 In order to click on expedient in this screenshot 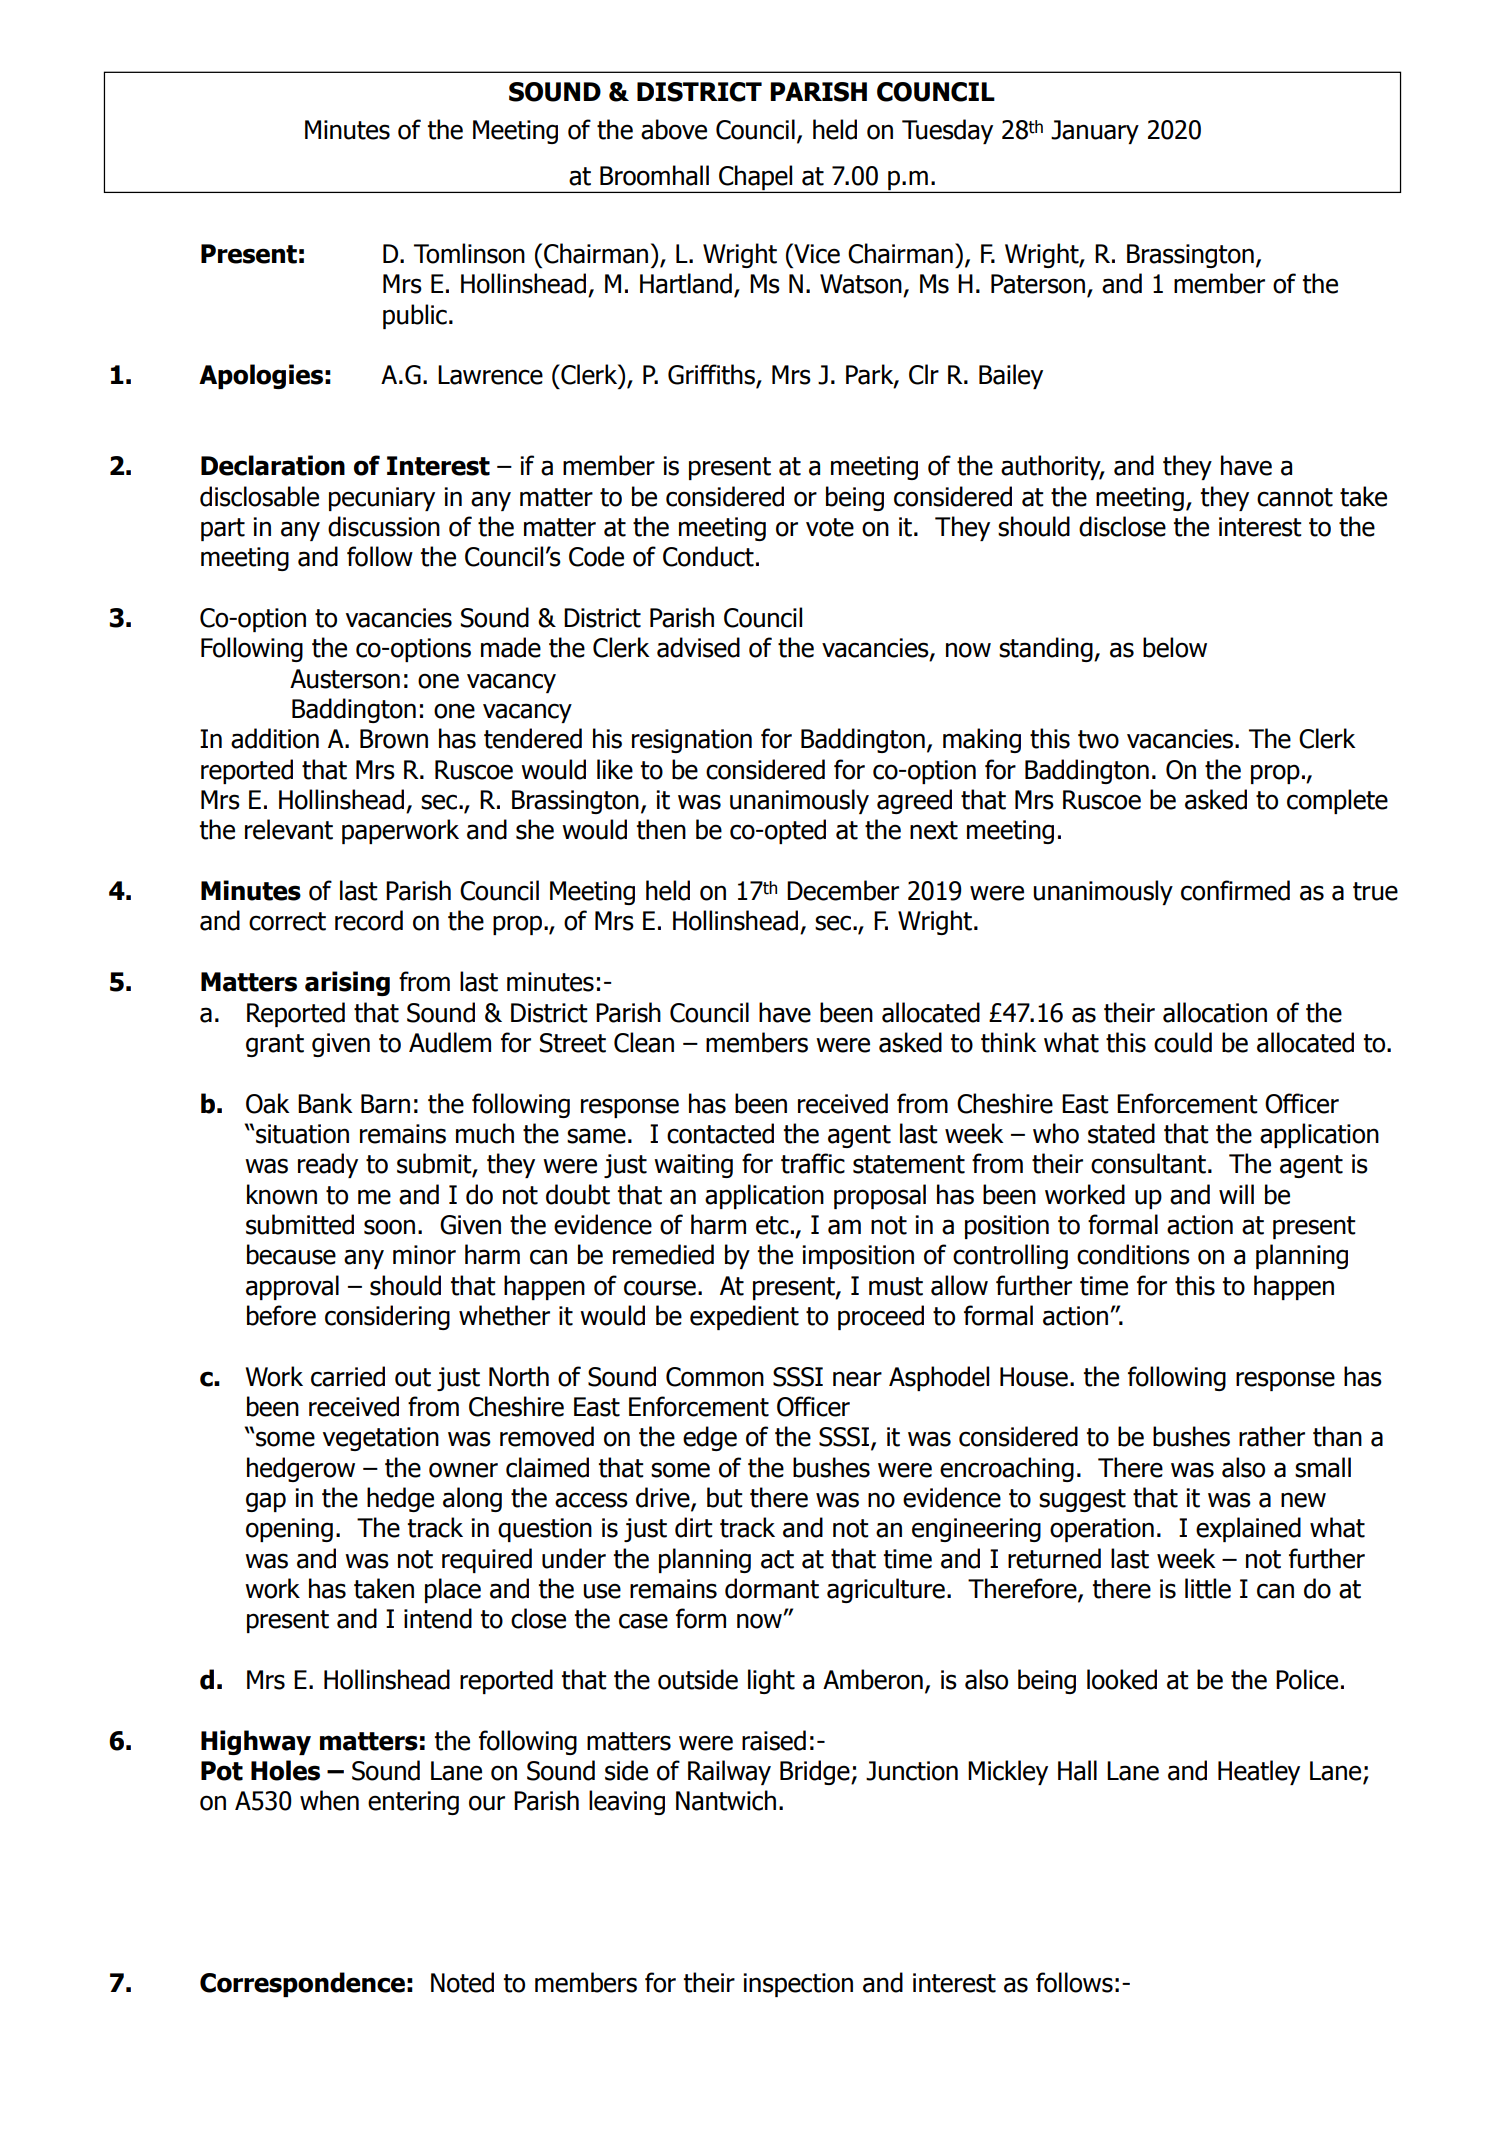, I will do `click(744, 1317)`.
